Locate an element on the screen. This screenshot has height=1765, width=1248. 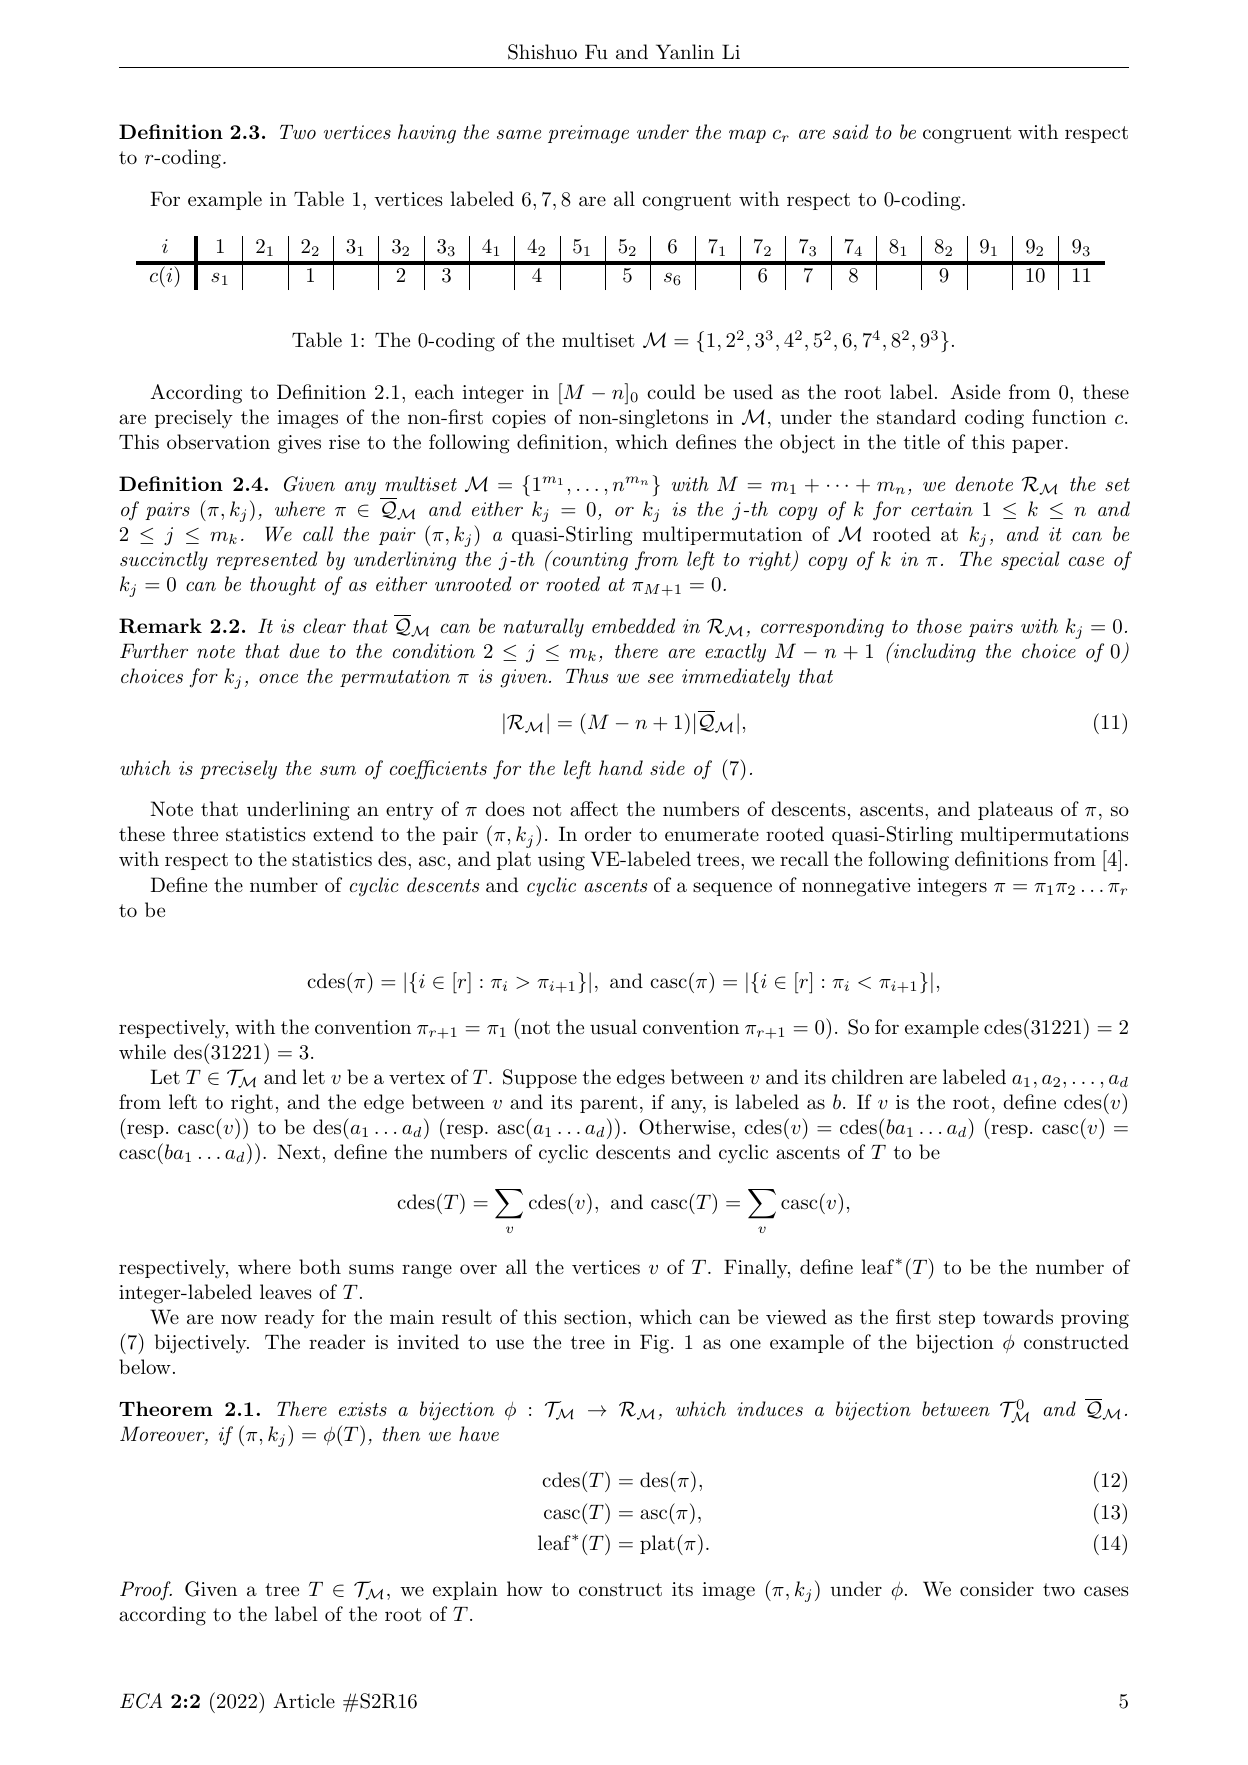
Next is located at coordinates (298, 1151).
